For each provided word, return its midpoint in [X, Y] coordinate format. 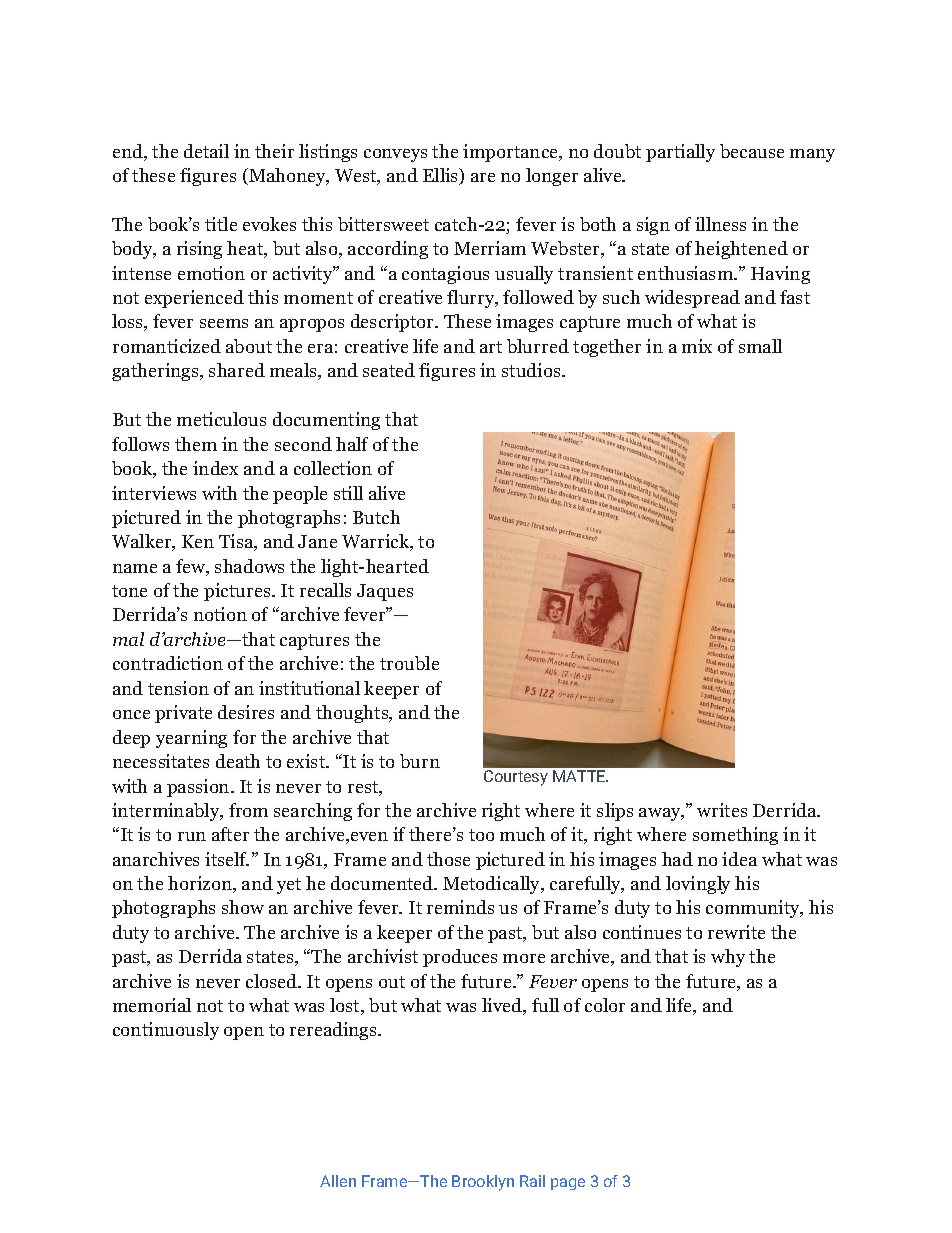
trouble [409, 663]
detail [206, 151]
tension [178, 688]
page [568, 1184]
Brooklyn [483, 1183]
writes [722, 810]
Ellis [442, 176]
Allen [338, 1181]
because [752, 151]
